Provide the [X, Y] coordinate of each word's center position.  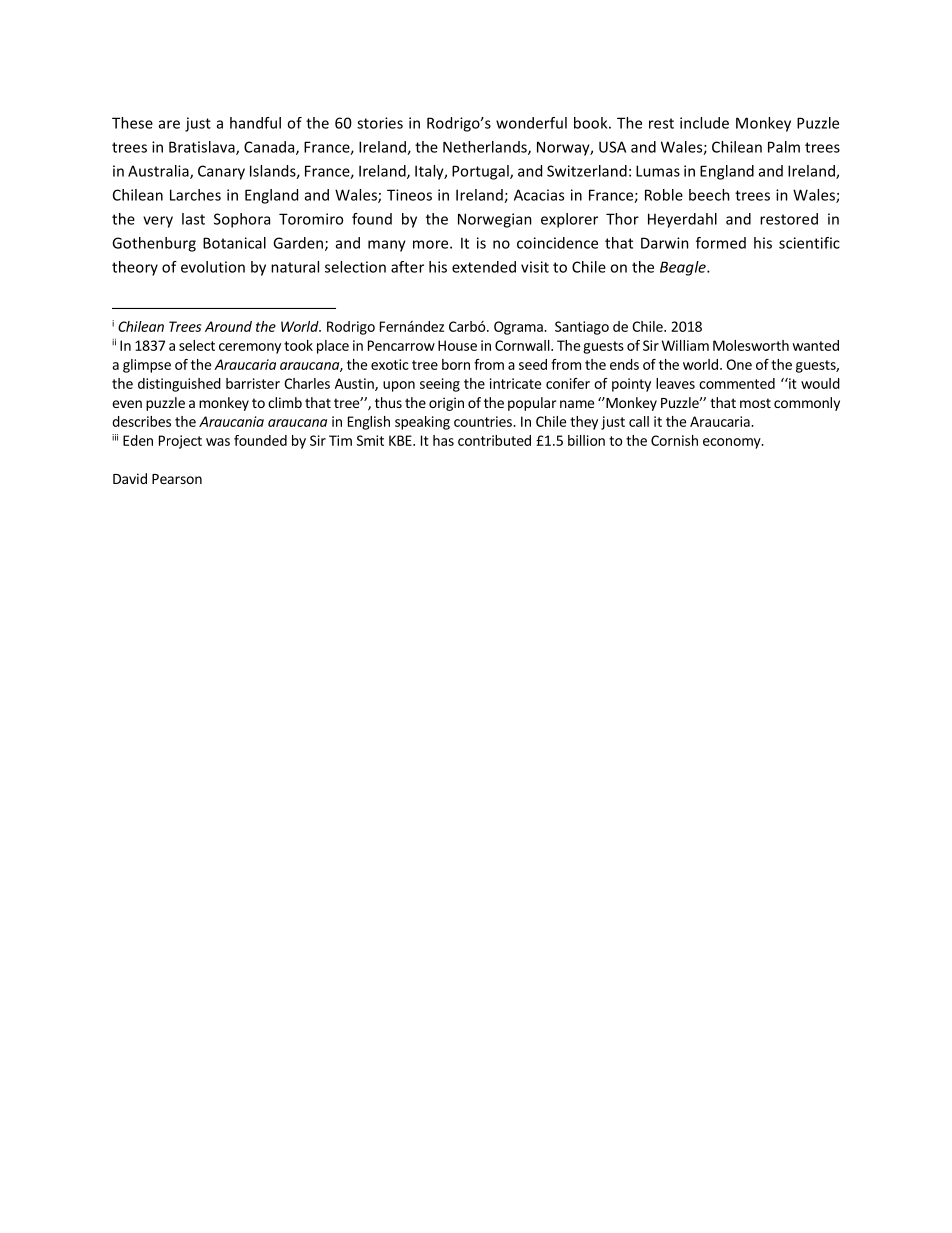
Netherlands [486, 148]
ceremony [250, 348]
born [456, 364]
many [387, 246]
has [443, 440]
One [739, 364]
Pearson [177, 479]
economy [733, 443]
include [704, 123]
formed [721, 243]
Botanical [234, 243]
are [169, 124]
